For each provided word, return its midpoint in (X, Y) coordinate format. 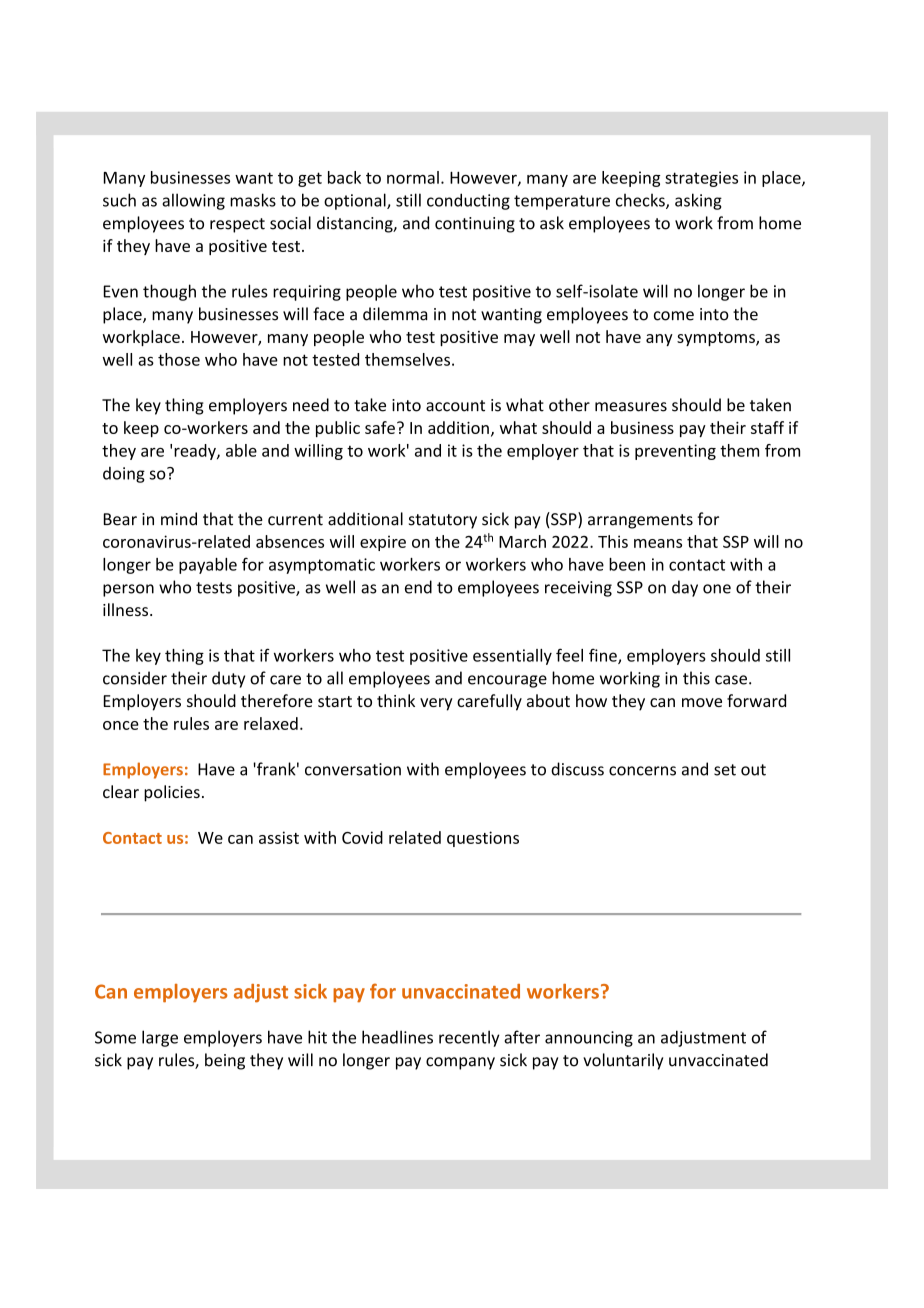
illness (127, 609)
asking (698, 201)
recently (469, 1038)
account (455, 406)
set (725, 770)
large (160, 1038)
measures (631, 407)
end (418, 587)
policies (172, 793)
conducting (468, 201)
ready (196, 452)
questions (483, 839)
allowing (193, 201)
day (685, 588)
